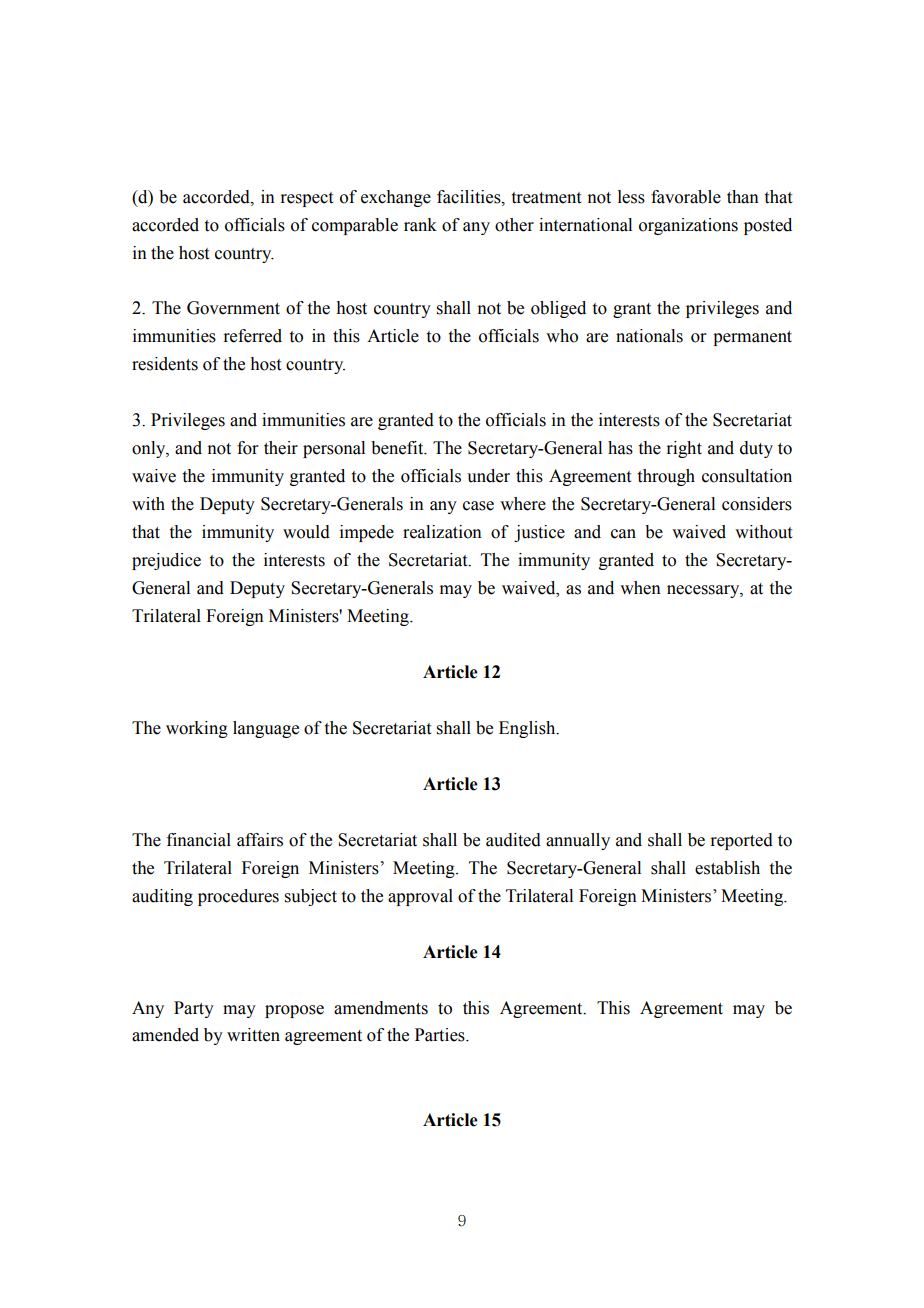 This page has height=1308, width=924. What do you see at coordinates (253, 1035) in the page?
I see `written` at bounding box center [253, 1035].
